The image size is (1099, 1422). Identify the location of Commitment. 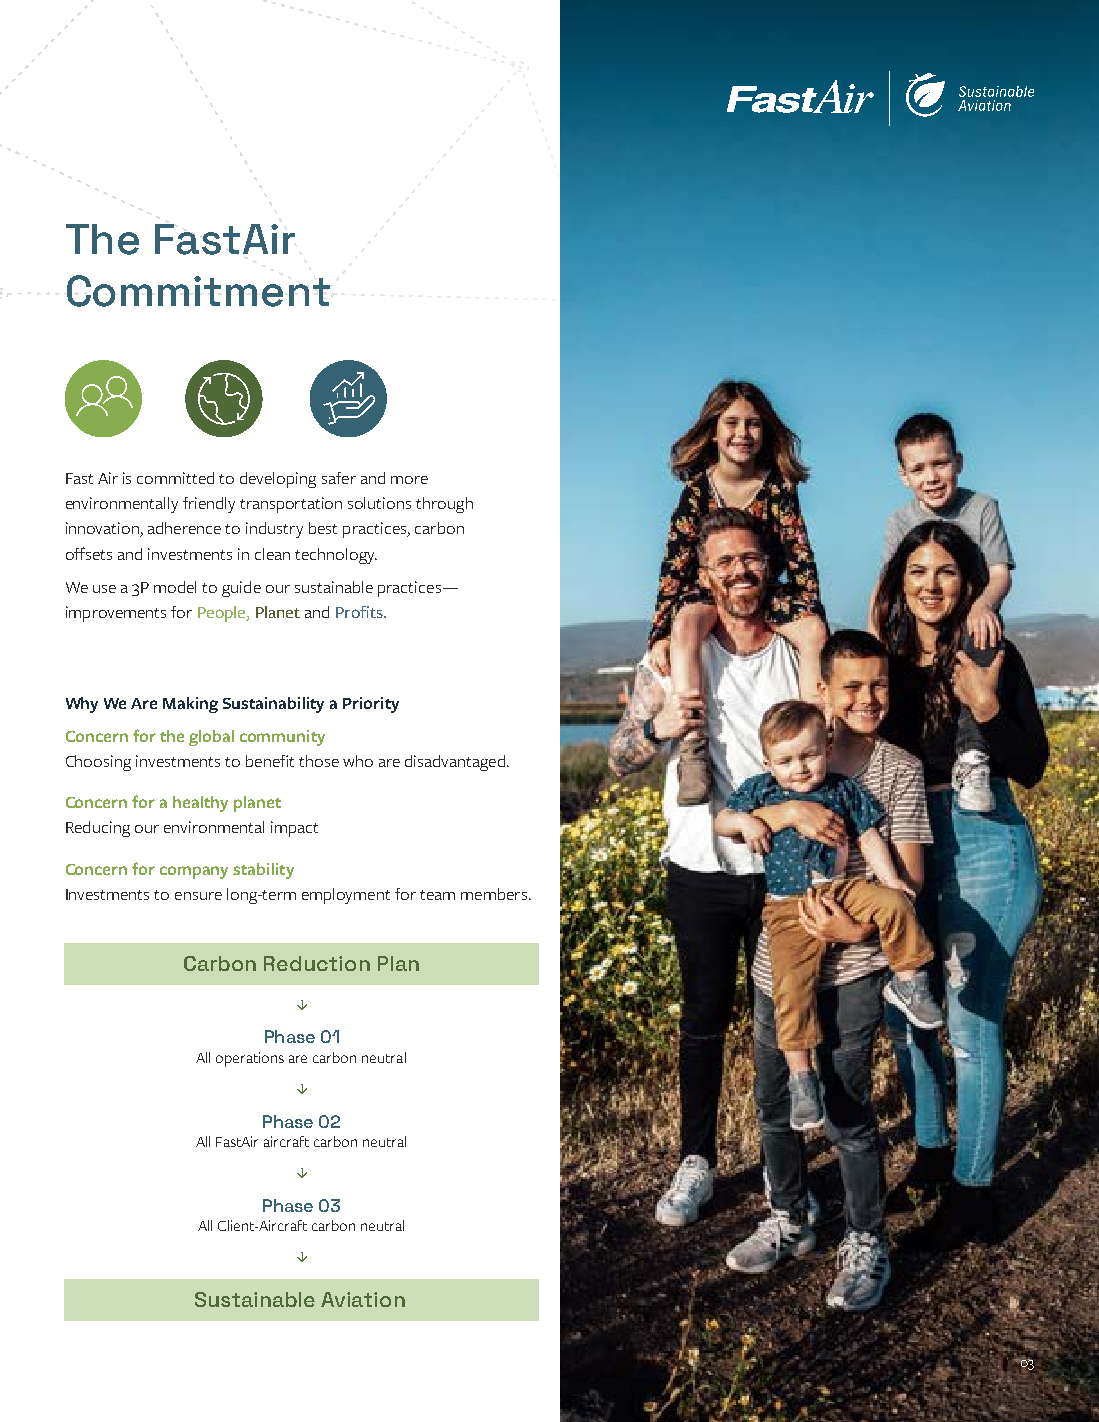
(198, 291).
